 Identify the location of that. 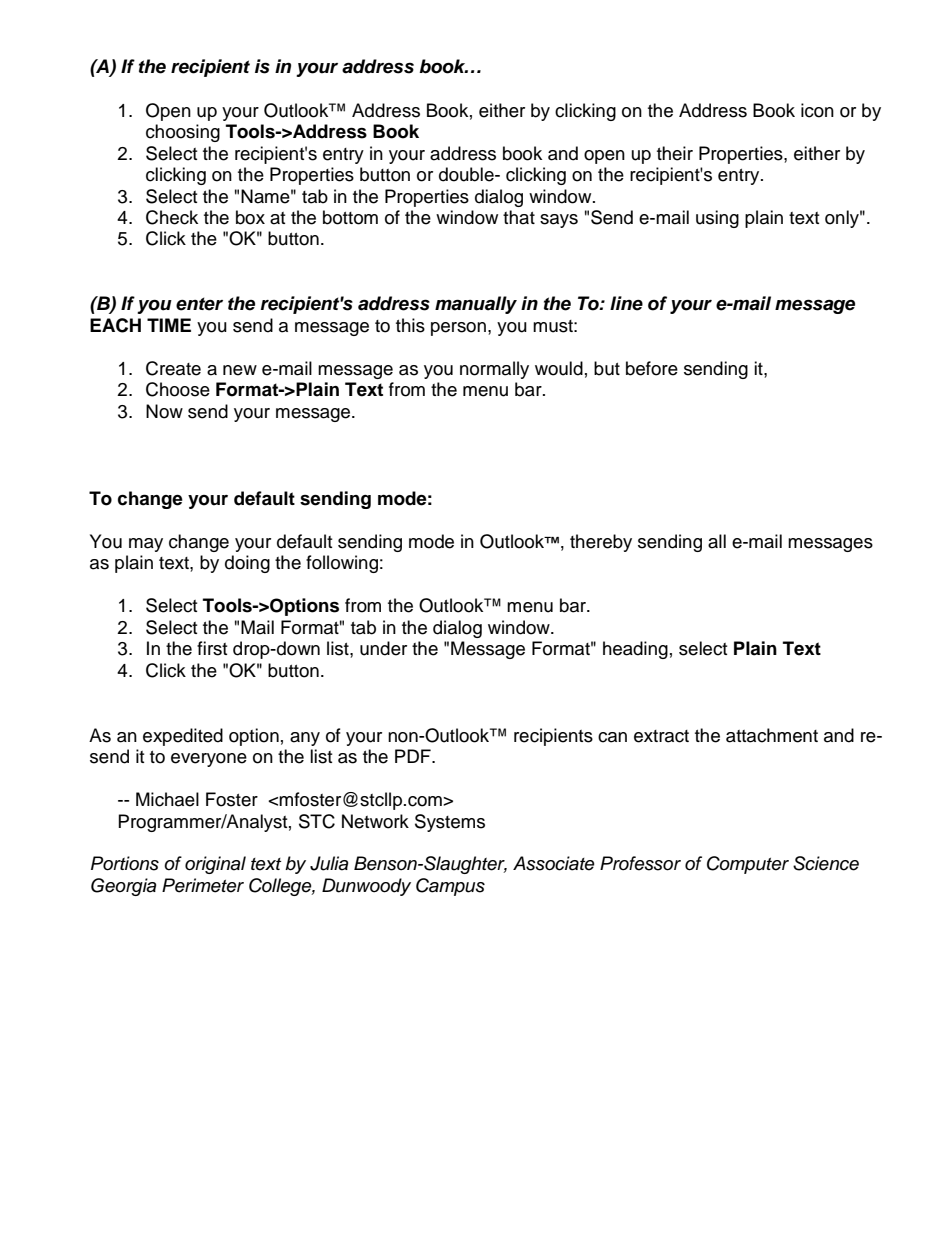
(519, 217).
